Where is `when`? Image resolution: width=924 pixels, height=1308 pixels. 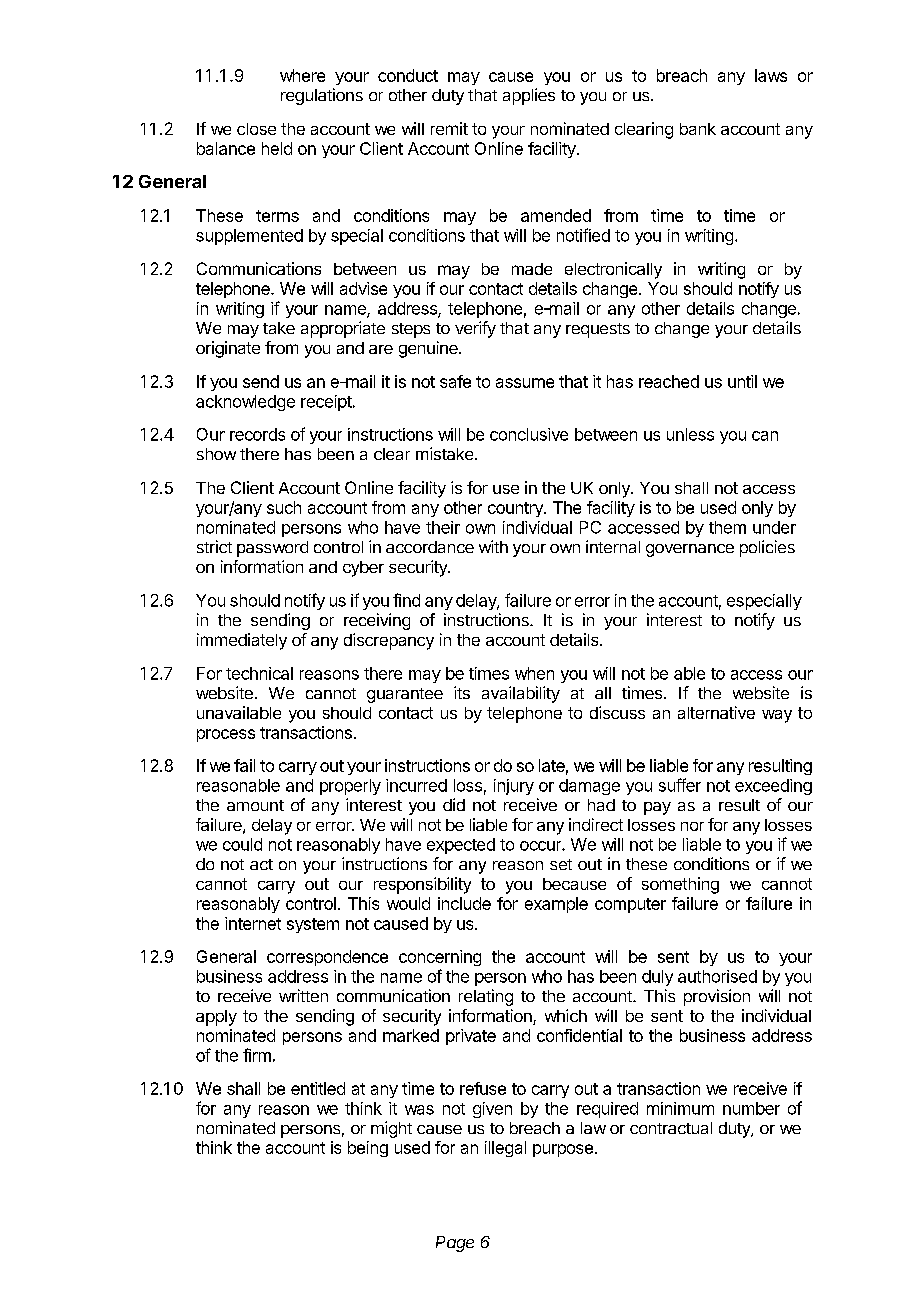
when is located at coordinates (534, 673).
